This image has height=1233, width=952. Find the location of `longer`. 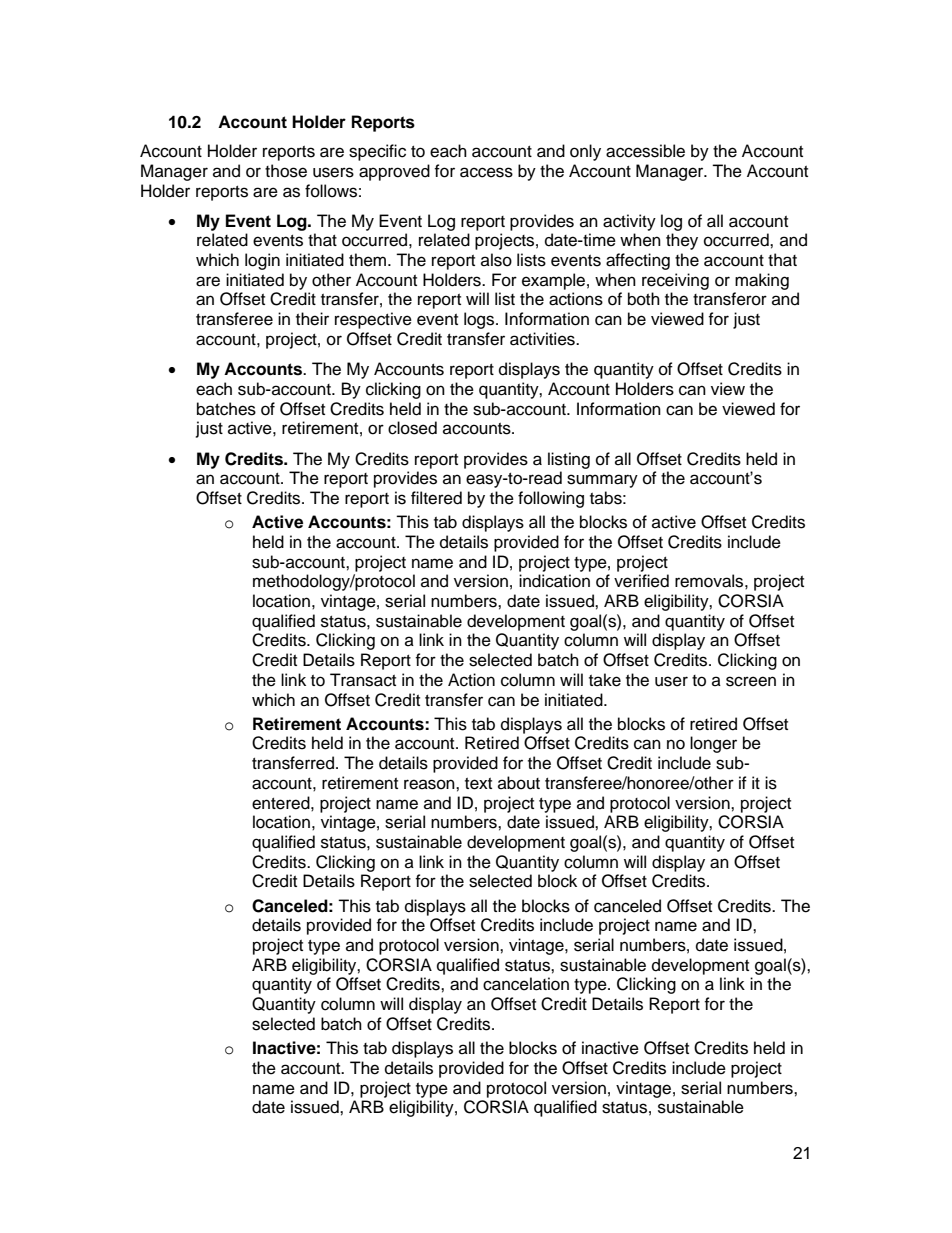

longer is located at coordinates (713, 744).
